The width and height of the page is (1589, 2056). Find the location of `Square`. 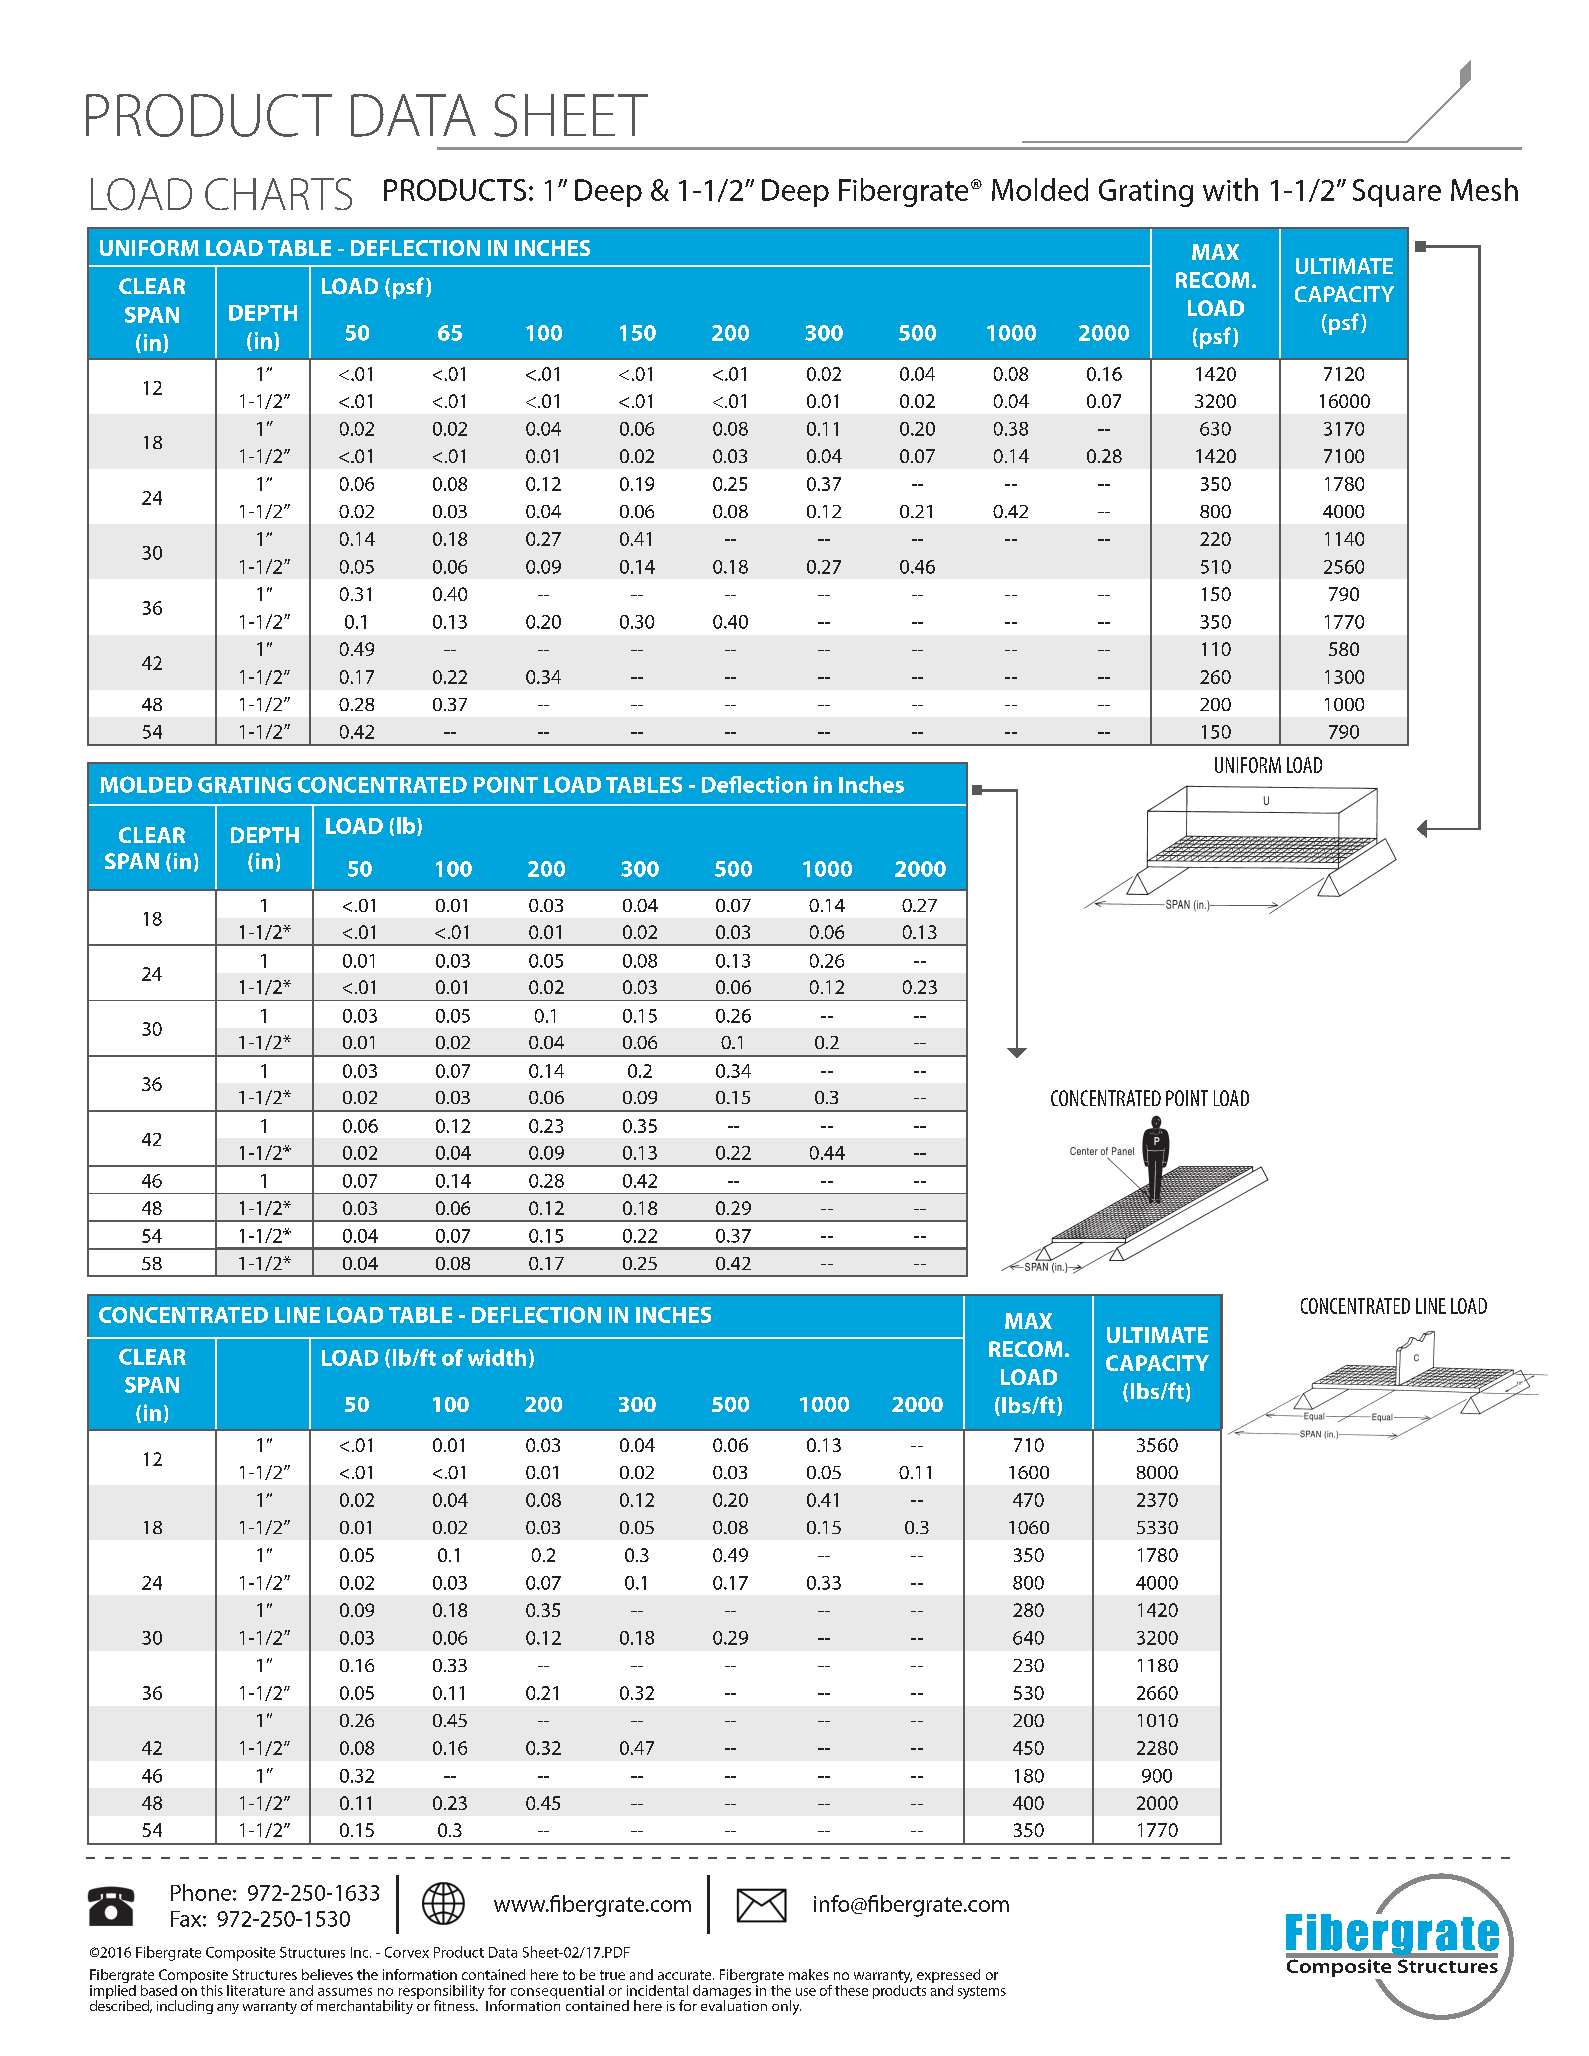

Square is located at coordinates (1397, 193).
